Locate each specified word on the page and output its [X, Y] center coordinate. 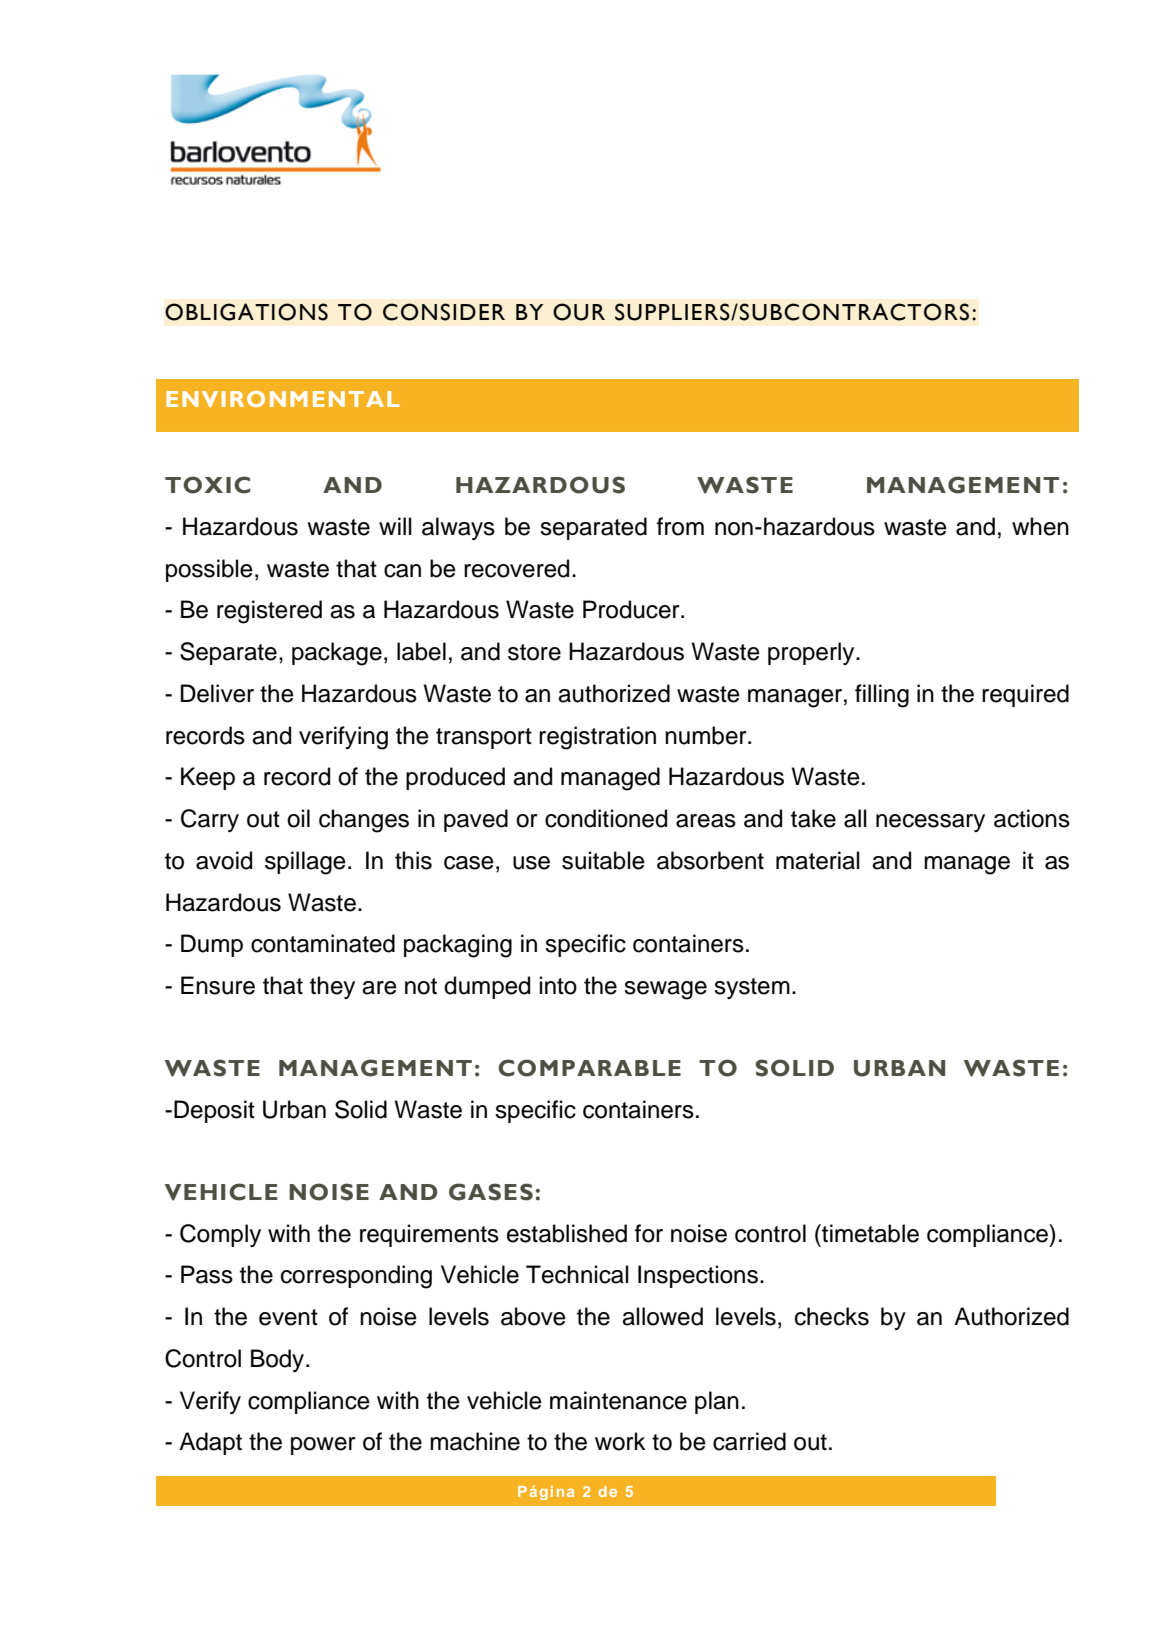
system [752, 988]
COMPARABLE [589, 1068]
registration [597, 738]
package [337, 654]
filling [882, 696]
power [323, 1446]
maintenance [618, 1400]
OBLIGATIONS [246, 312]
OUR [579, 312]
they [332, 987]
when [1040, 526]
